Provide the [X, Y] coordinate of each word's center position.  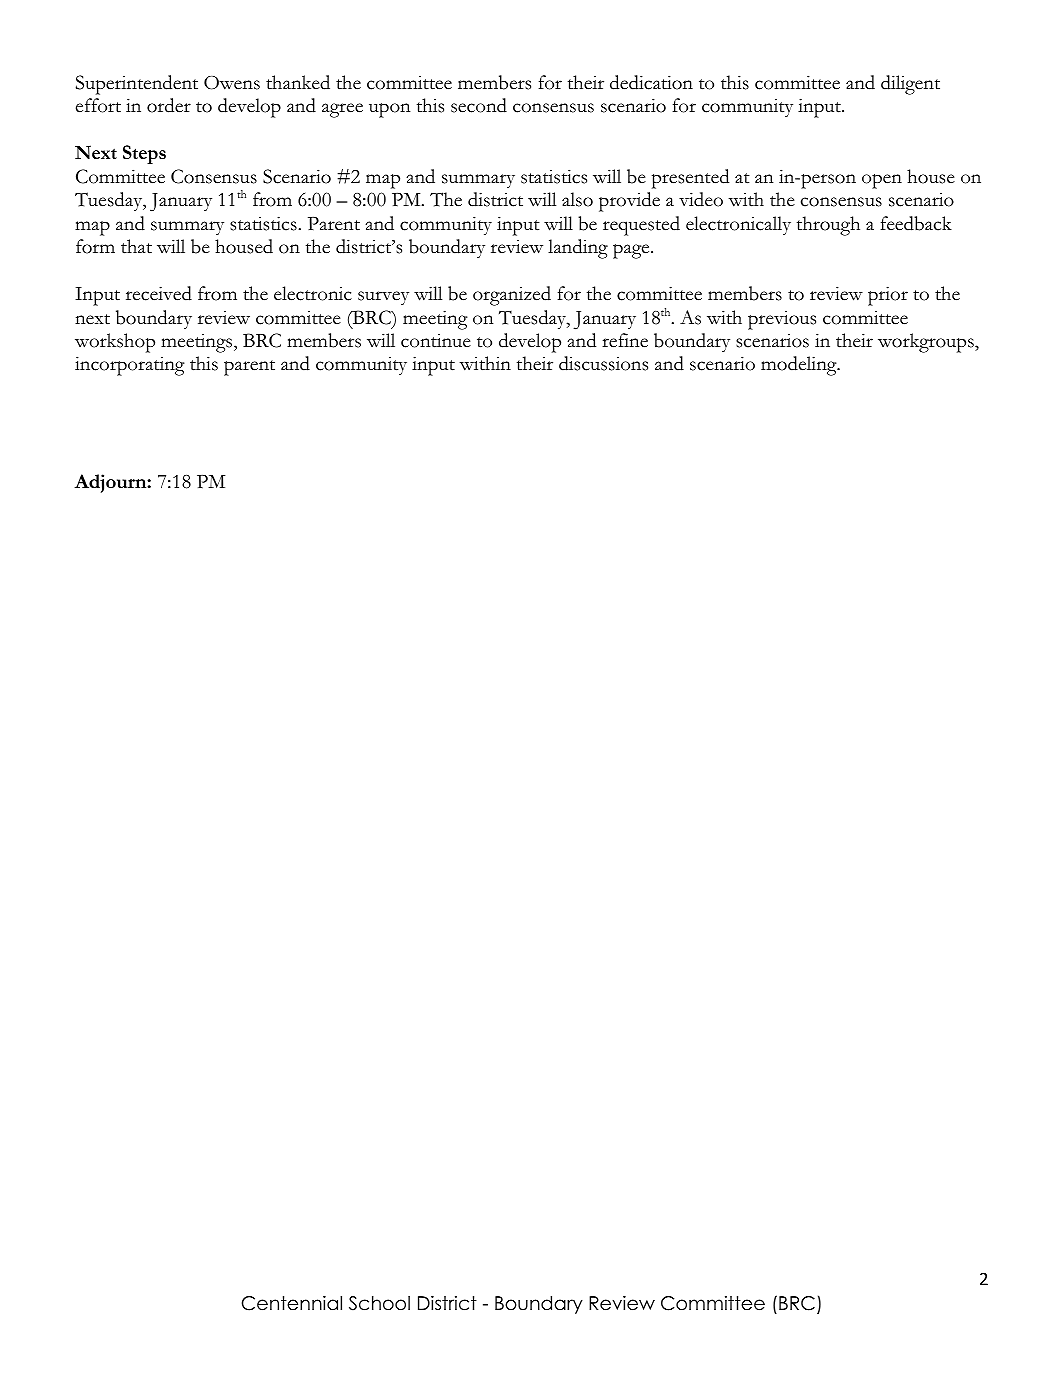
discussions [603, 363]
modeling [800, 366]
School [379, 1303]
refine [625, 340]
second [479, 105]
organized [512, 296]
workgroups [927, 343]
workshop [115, 343]
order [169, 105]
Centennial [292, 1303]
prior [888, 296]
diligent [910, 85]
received [159, 293]
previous [782, 320]
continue [436, 341]
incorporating [130, 366]
